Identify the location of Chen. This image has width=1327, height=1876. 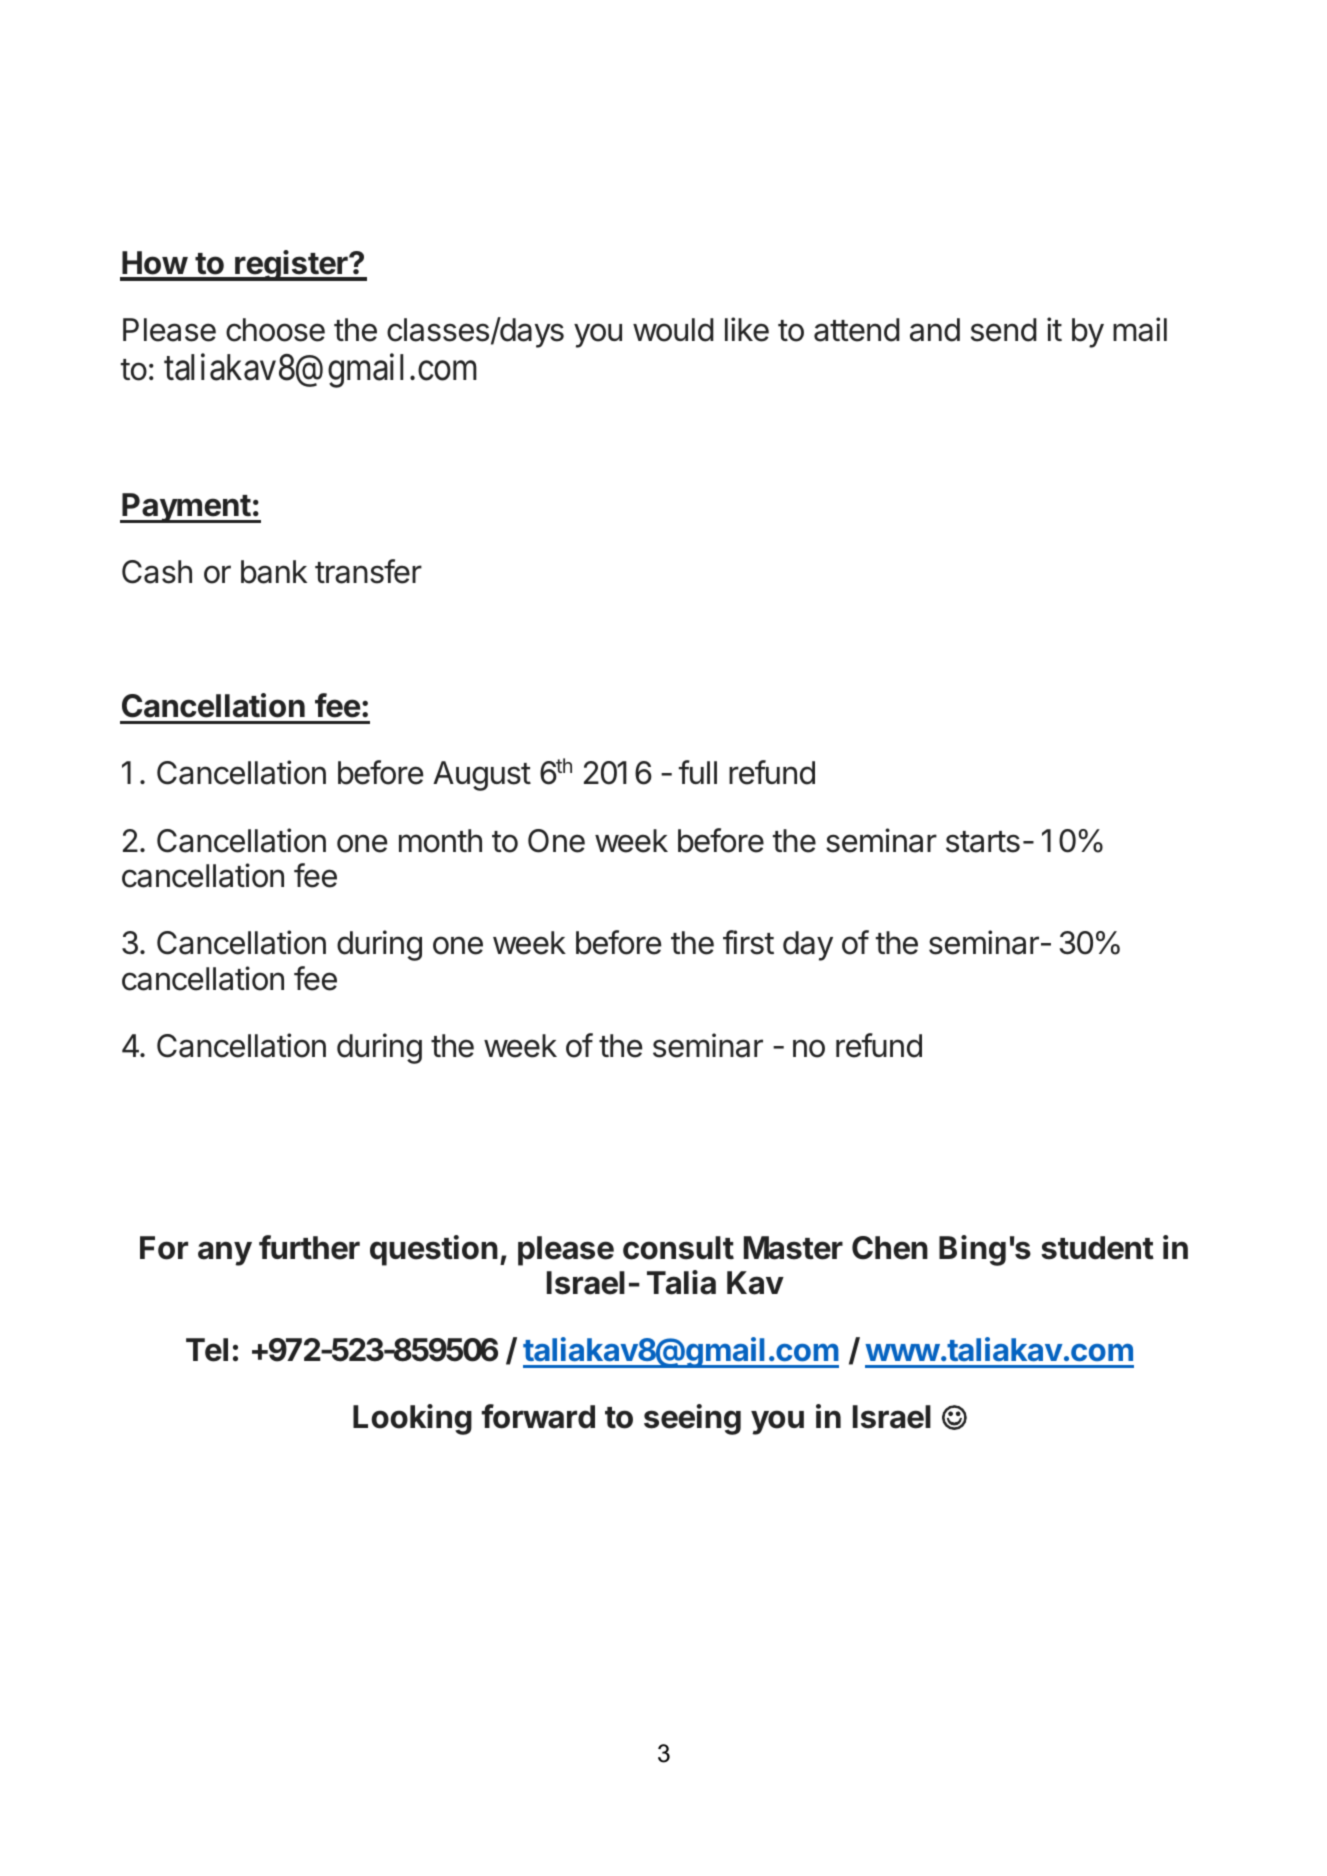
(890, 1248).
